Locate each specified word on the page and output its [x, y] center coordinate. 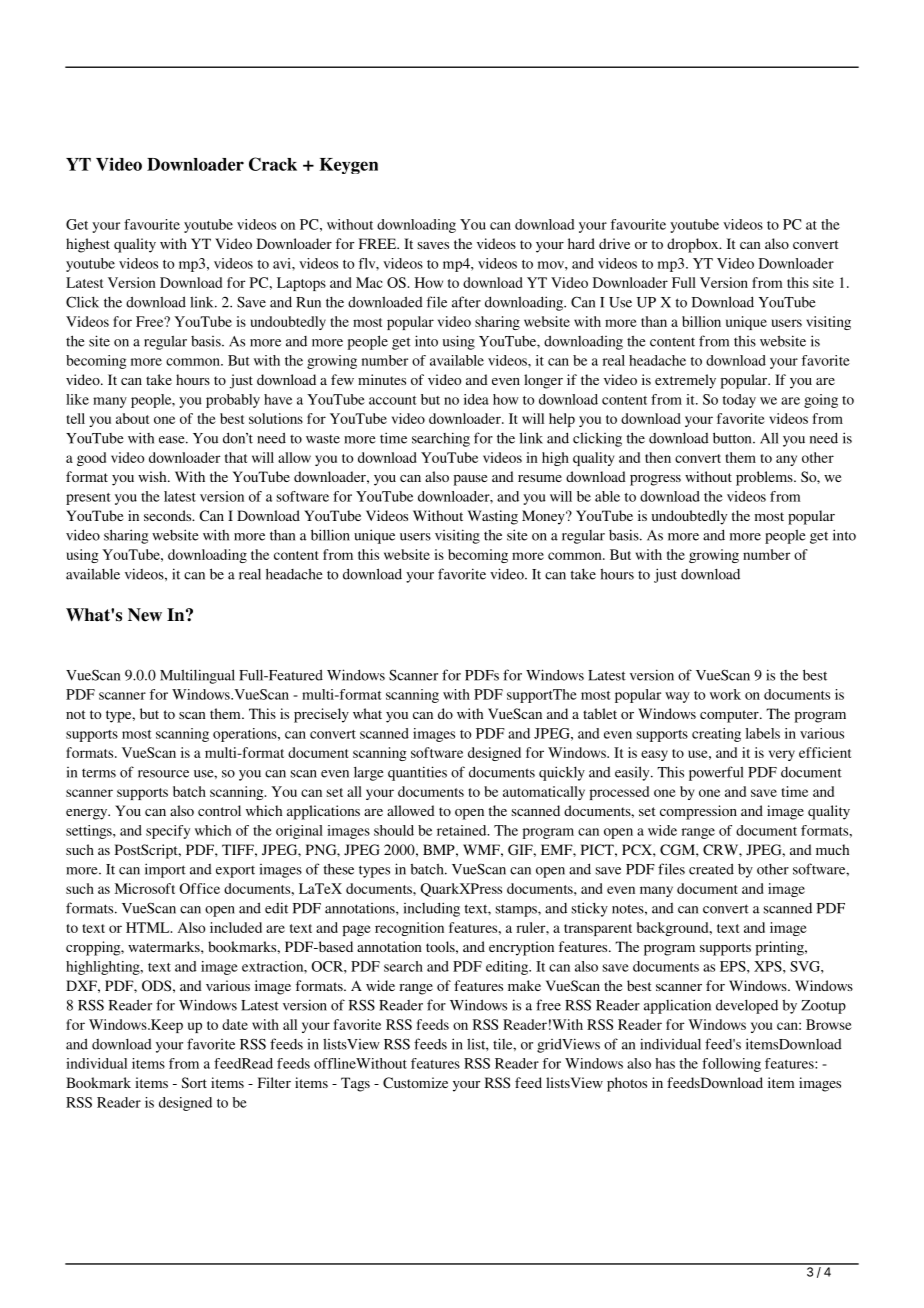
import [165, 870]
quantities [417, 773]
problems [765, 478]
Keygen [349, 166]
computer [730, 716]
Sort [194, 1082]
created [711, 869]
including [432, 909]
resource [163, 774]
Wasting [493, 517]
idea [476, 399]
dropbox [694, 245]
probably [233, 401]
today [739, 401]
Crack [273, 164]
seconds [169, 515]
